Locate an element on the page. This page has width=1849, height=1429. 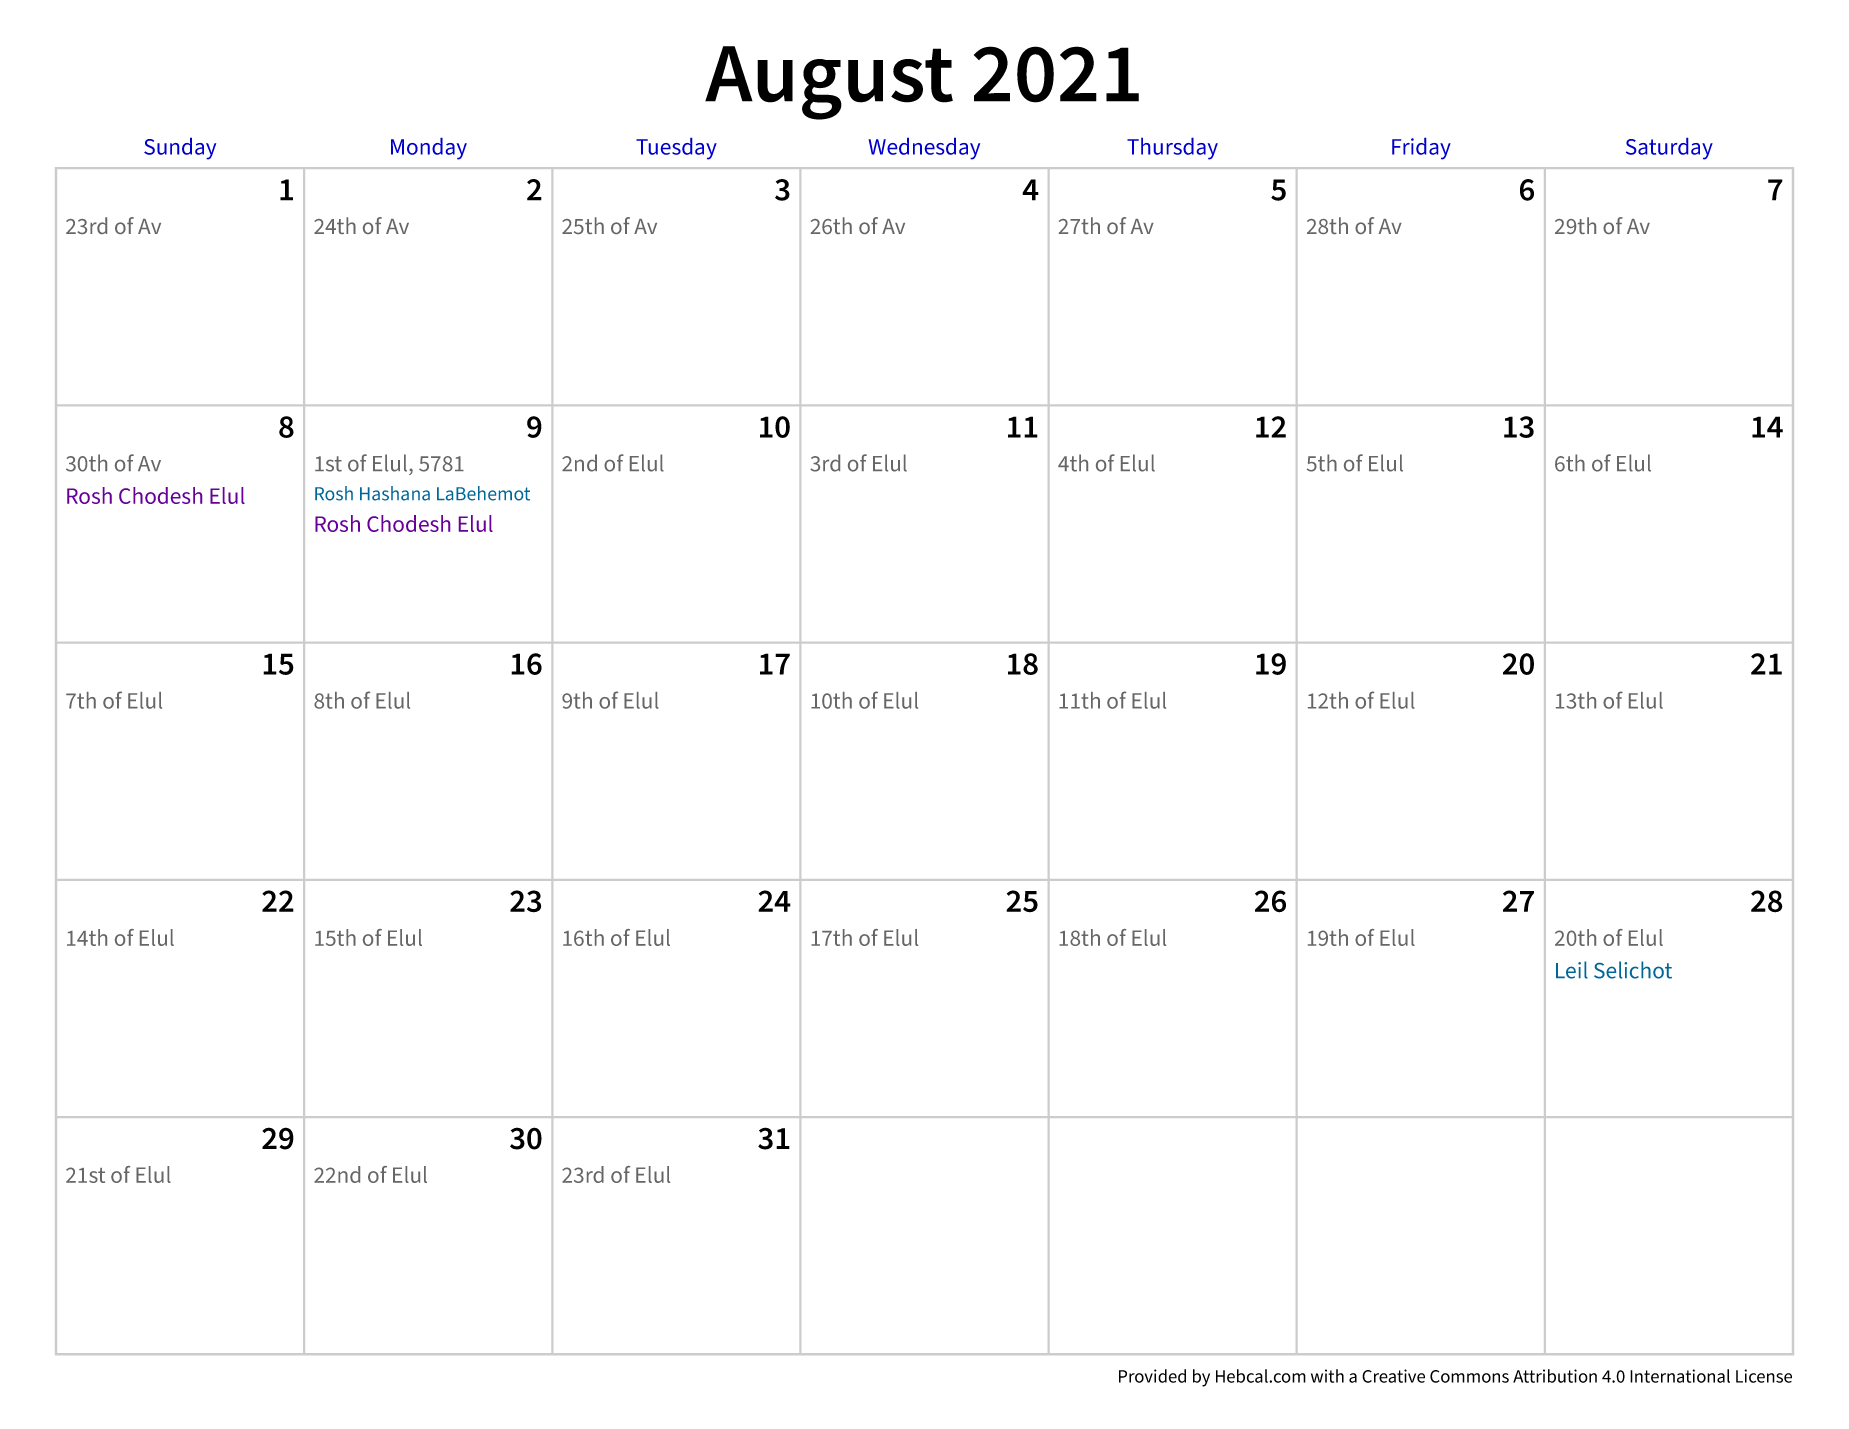
Provided is located at coordinates (1152, 1376).
